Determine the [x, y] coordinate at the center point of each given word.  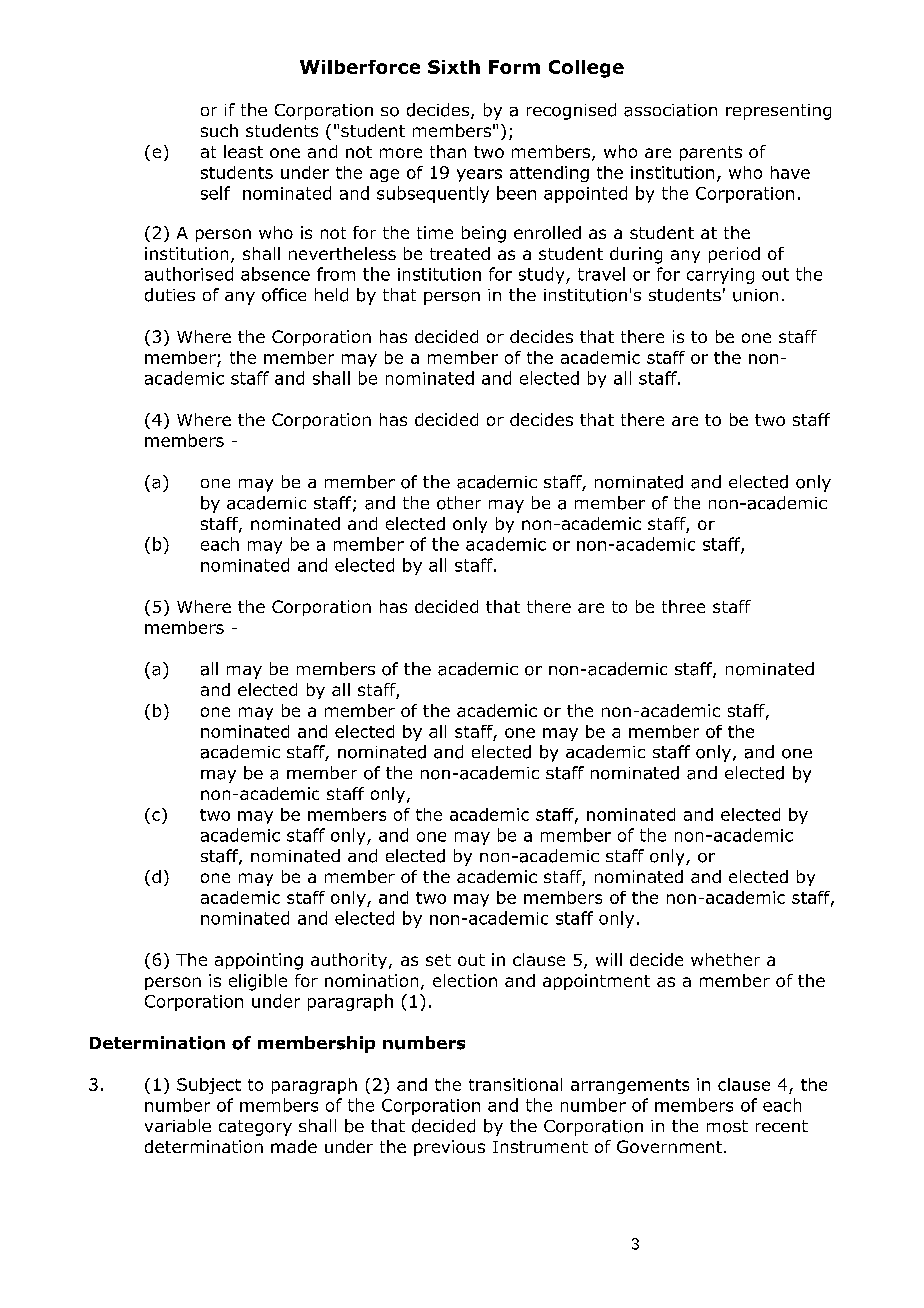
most [727, 1126]
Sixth [454, 67]
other [459, 503]
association [670, 110]
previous [449, 1148]
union [755, 295]
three [683, 606]
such [219, 130]
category [255, 1128]
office [284, 295]
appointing [259, 961]
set [438, 960]
